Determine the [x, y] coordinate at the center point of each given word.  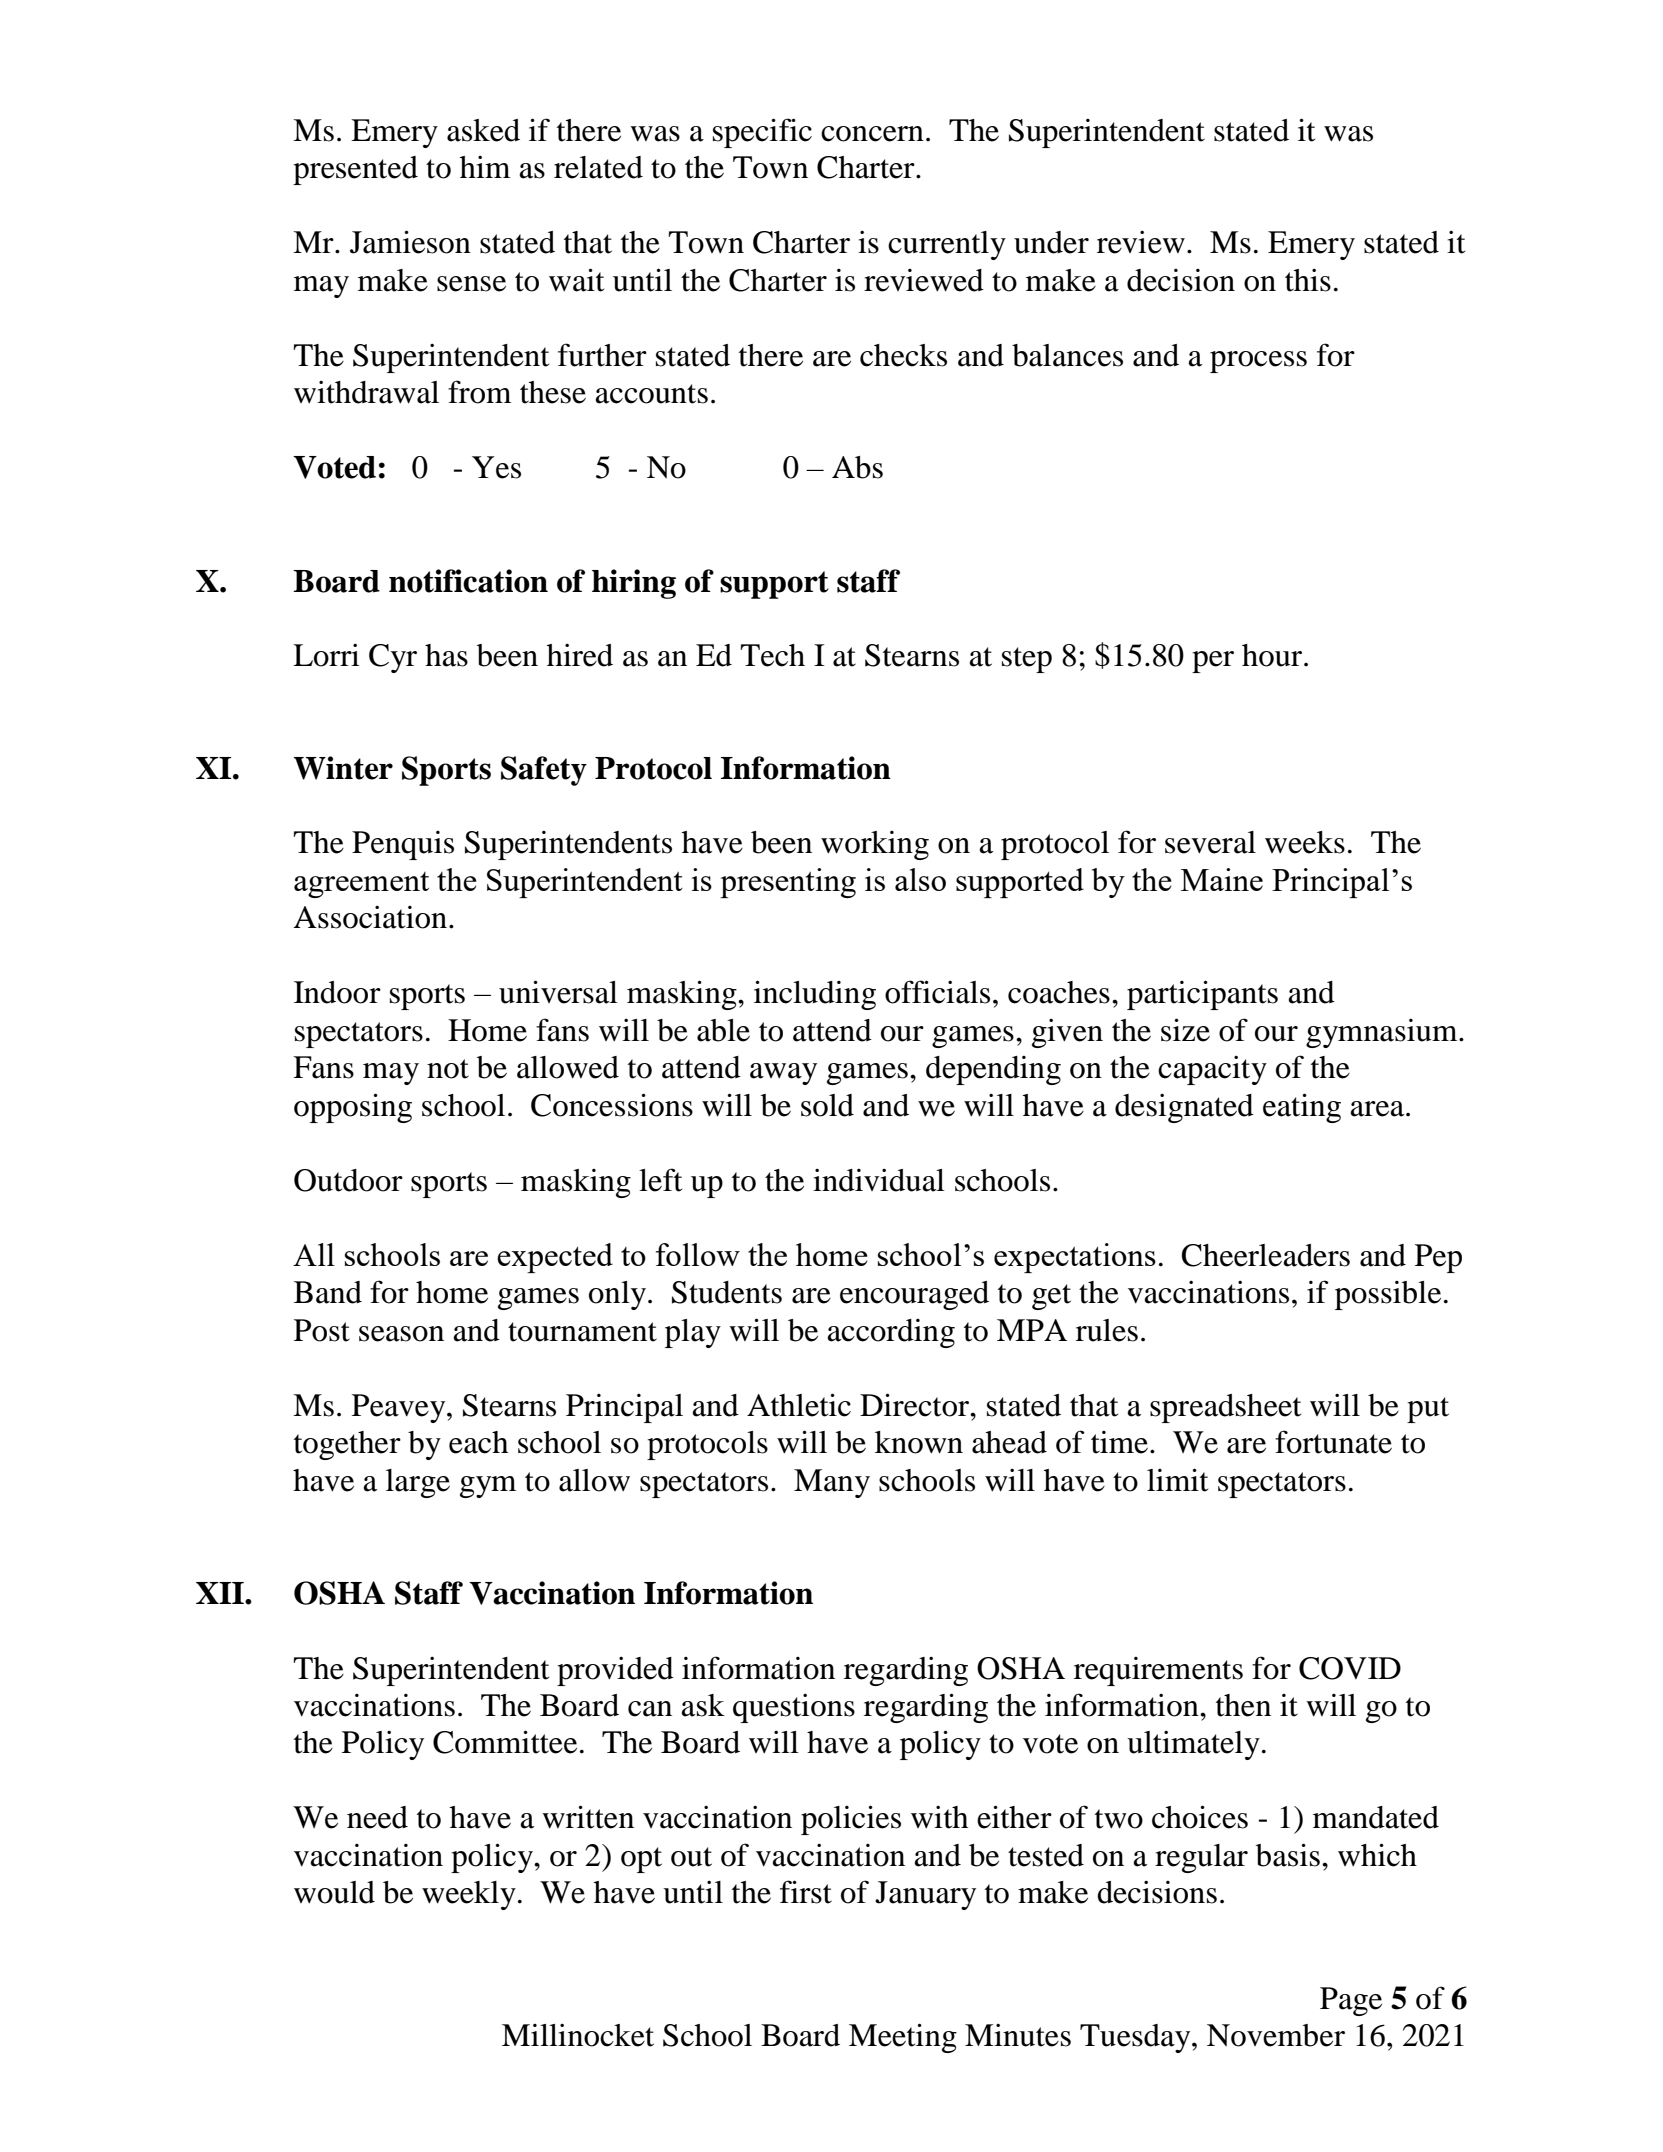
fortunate [1333, 1442]
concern [872, 134]
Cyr [393, 658]
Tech [772, 655]
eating [1302, 1108]
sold [827, 1105]
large [418, 1483]
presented [355, 170]
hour [1273, 655]
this [1308, 280]
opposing [353, 1108]
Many [832, 1483]
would [334, 1892]
